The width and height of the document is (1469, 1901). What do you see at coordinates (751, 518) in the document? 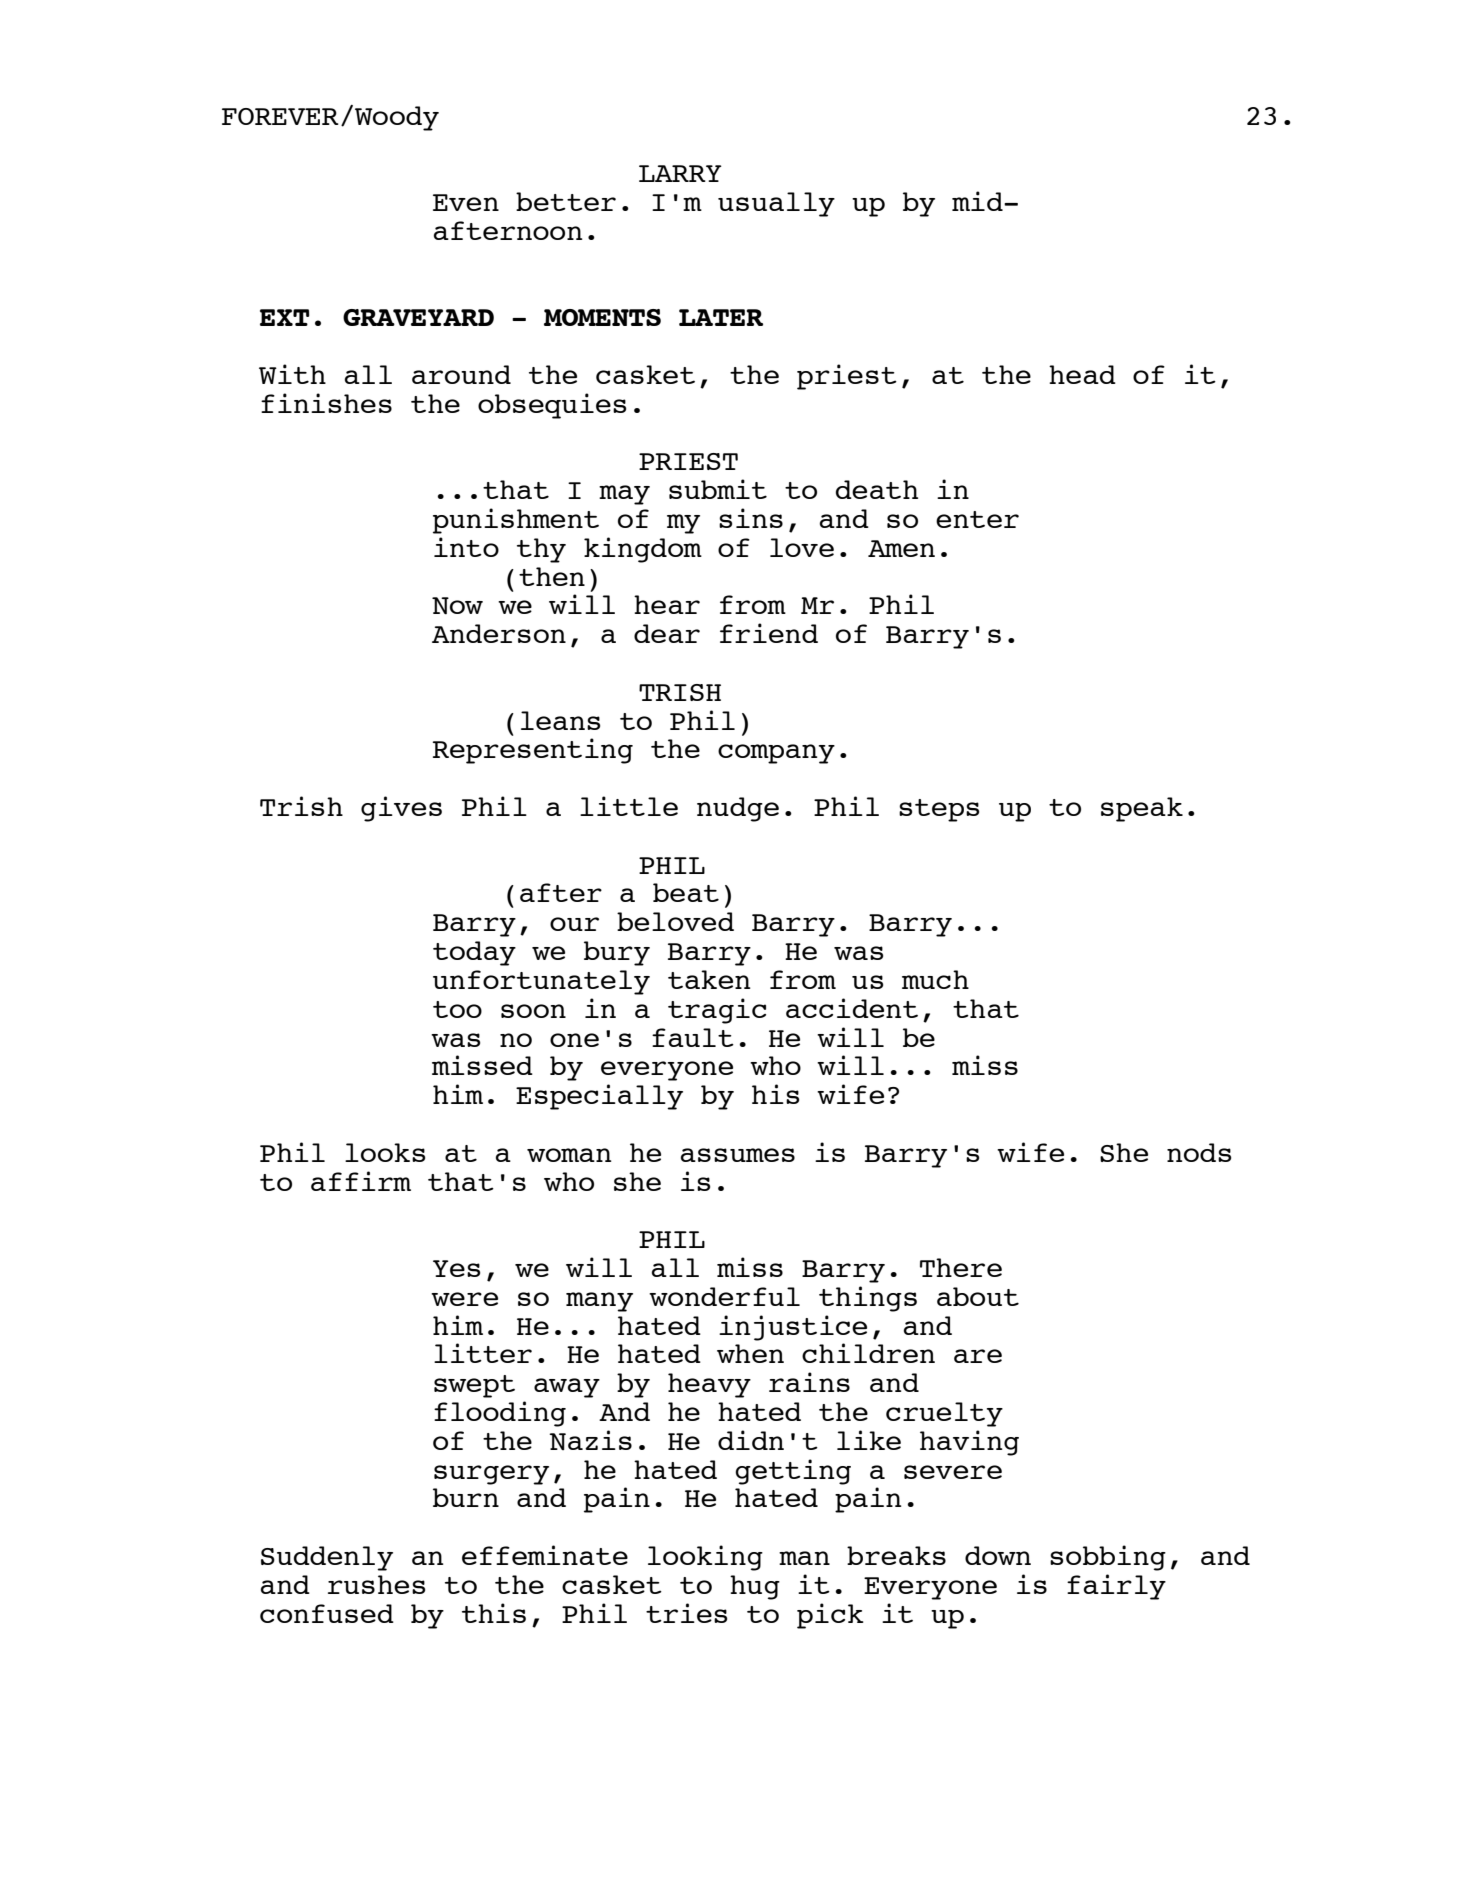
I see `sins` at bounding box center [751, 518].
